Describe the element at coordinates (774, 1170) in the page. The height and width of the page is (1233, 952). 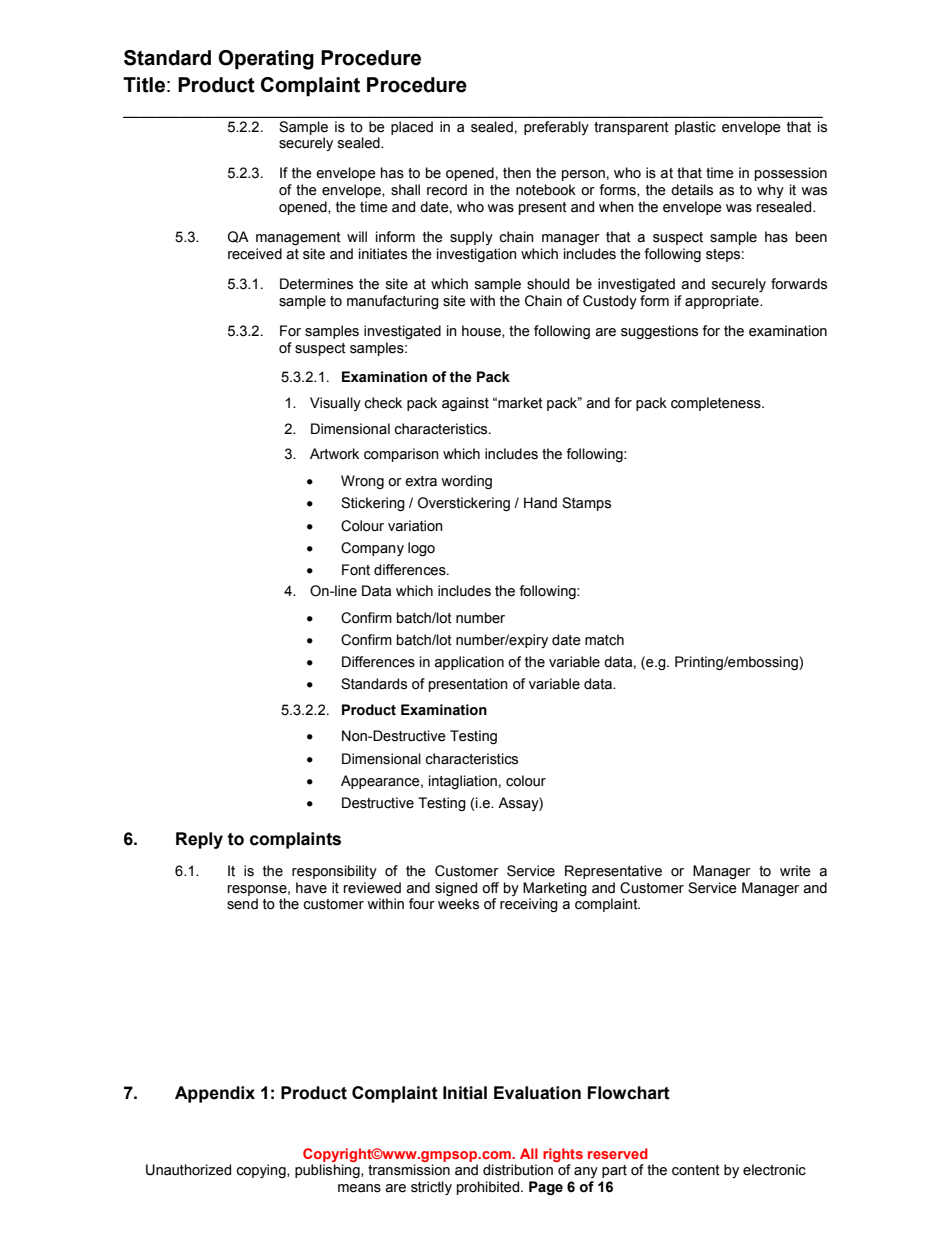
I see `electronic` at that location.
